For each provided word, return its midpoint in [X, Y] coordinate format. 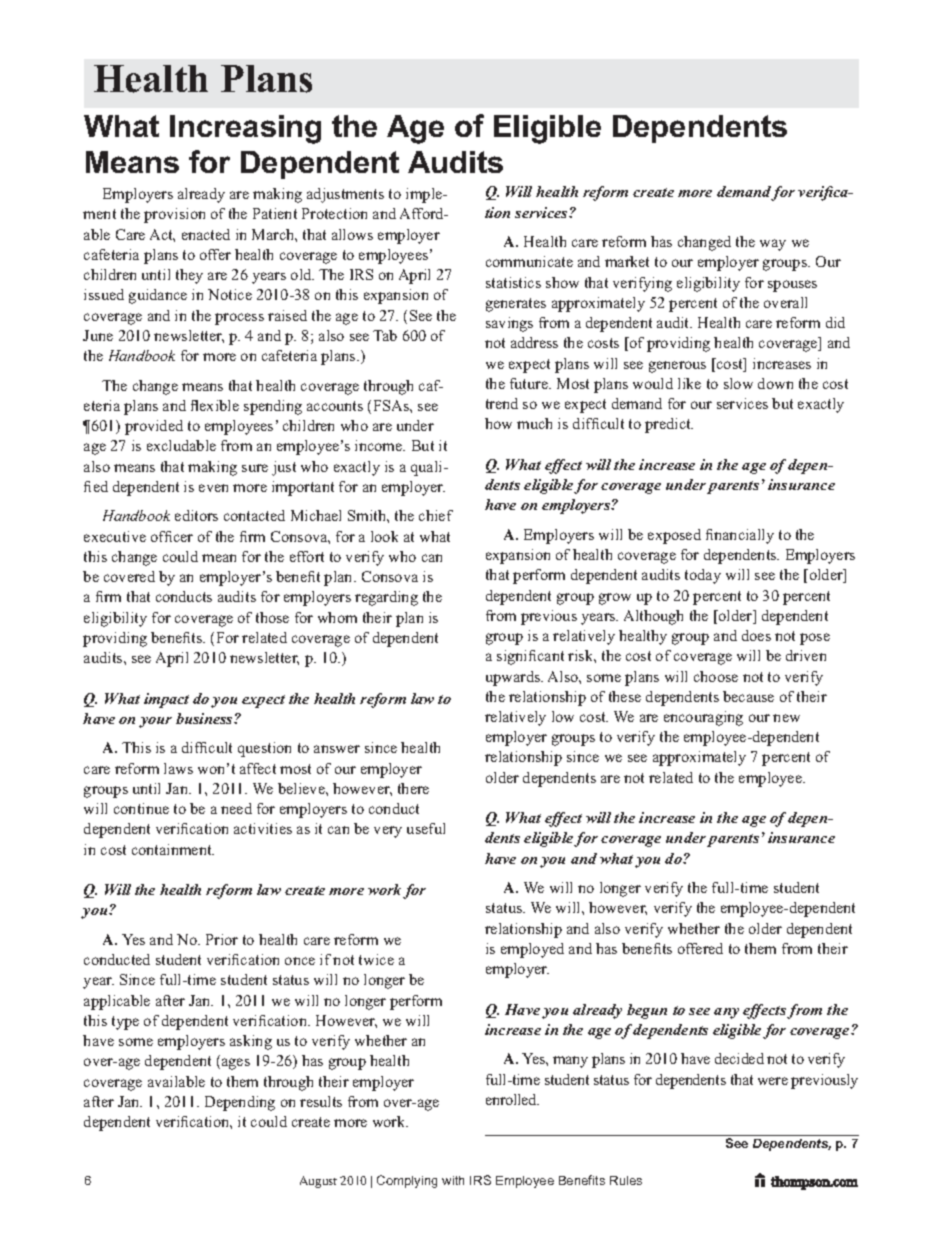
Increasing [245, 129]
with [453, 1180]
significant [530, 657]
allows [352, 234]
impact [166, 700]
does [756, 635]
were [773, 1081]
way [773, 245]
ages [236, 1064]
